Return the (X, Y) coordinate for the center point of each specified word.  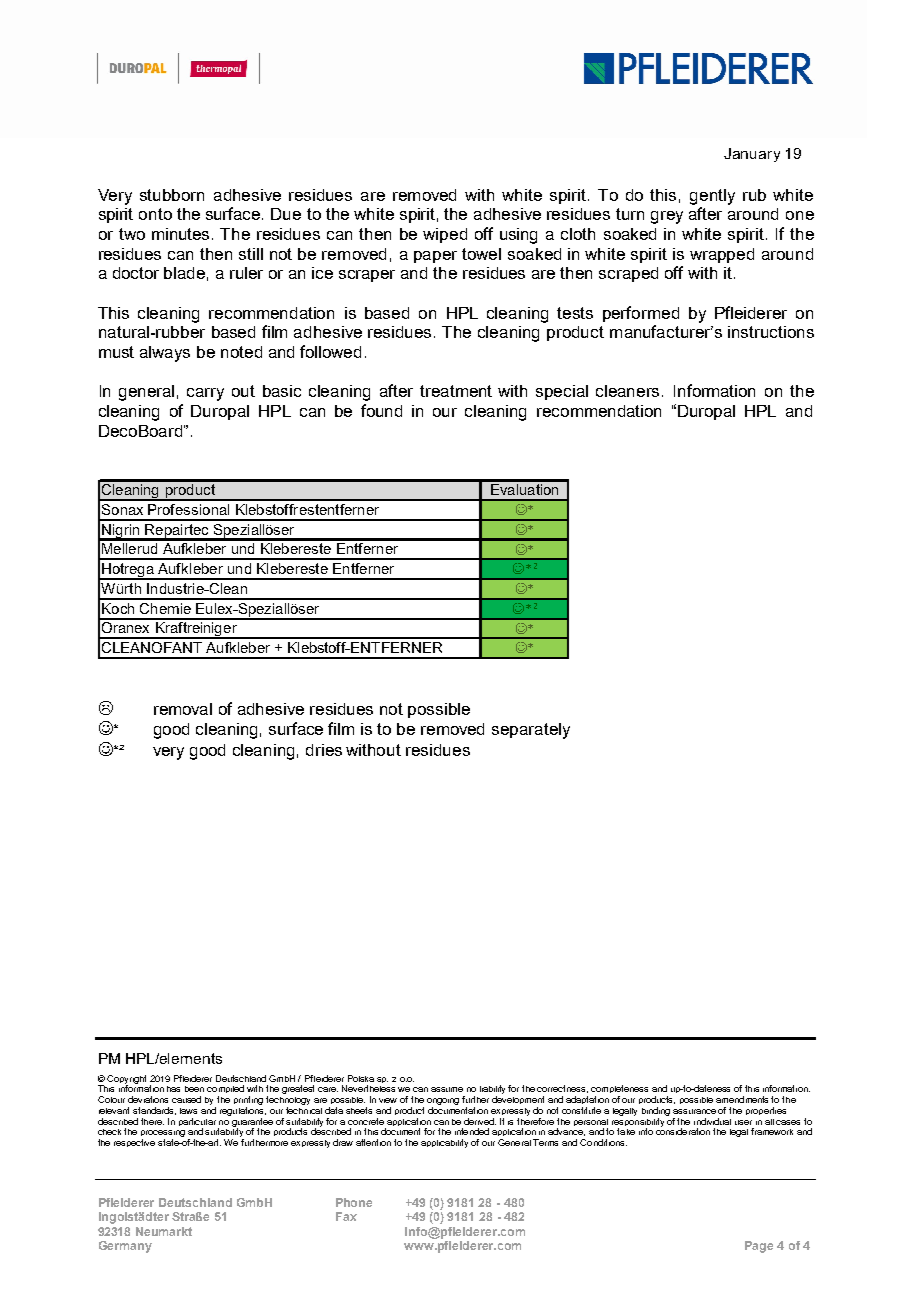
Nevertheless (368, 1088)
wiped (445, 235)
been (194, 1089)
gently (712, 197)
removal (183, 709)
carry (205, 394)
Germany (125, 1247)
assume (447, 1089)
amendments (742, 1099)
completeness (619, 1091)
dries (324, 750)
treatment (456, 391)
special (562, 392)
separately (531, 731)
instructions (771, 332)
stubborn (172, 195)
